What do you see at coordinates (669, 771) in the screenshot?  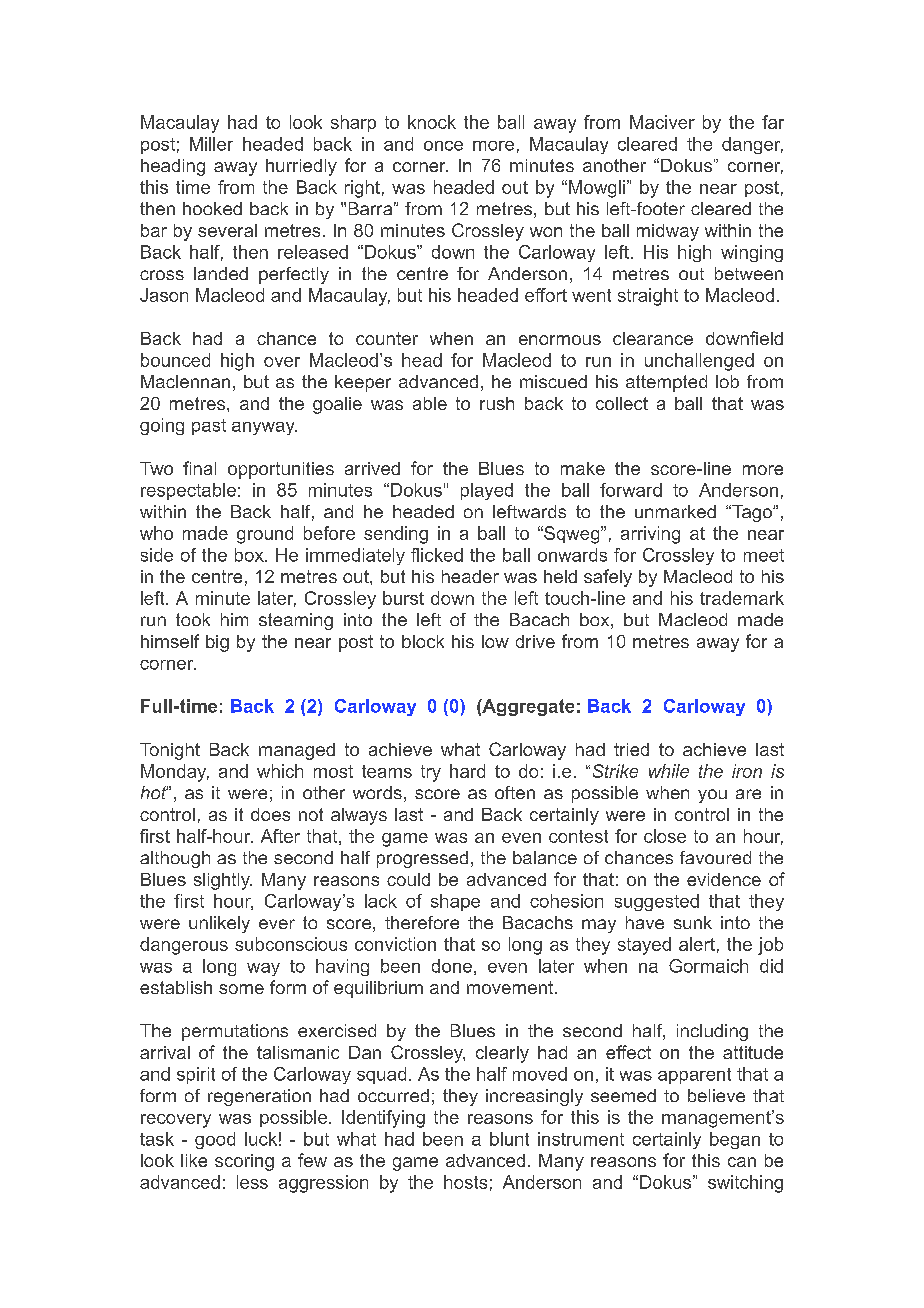 I see `while` at bounding box center [669, 771].
